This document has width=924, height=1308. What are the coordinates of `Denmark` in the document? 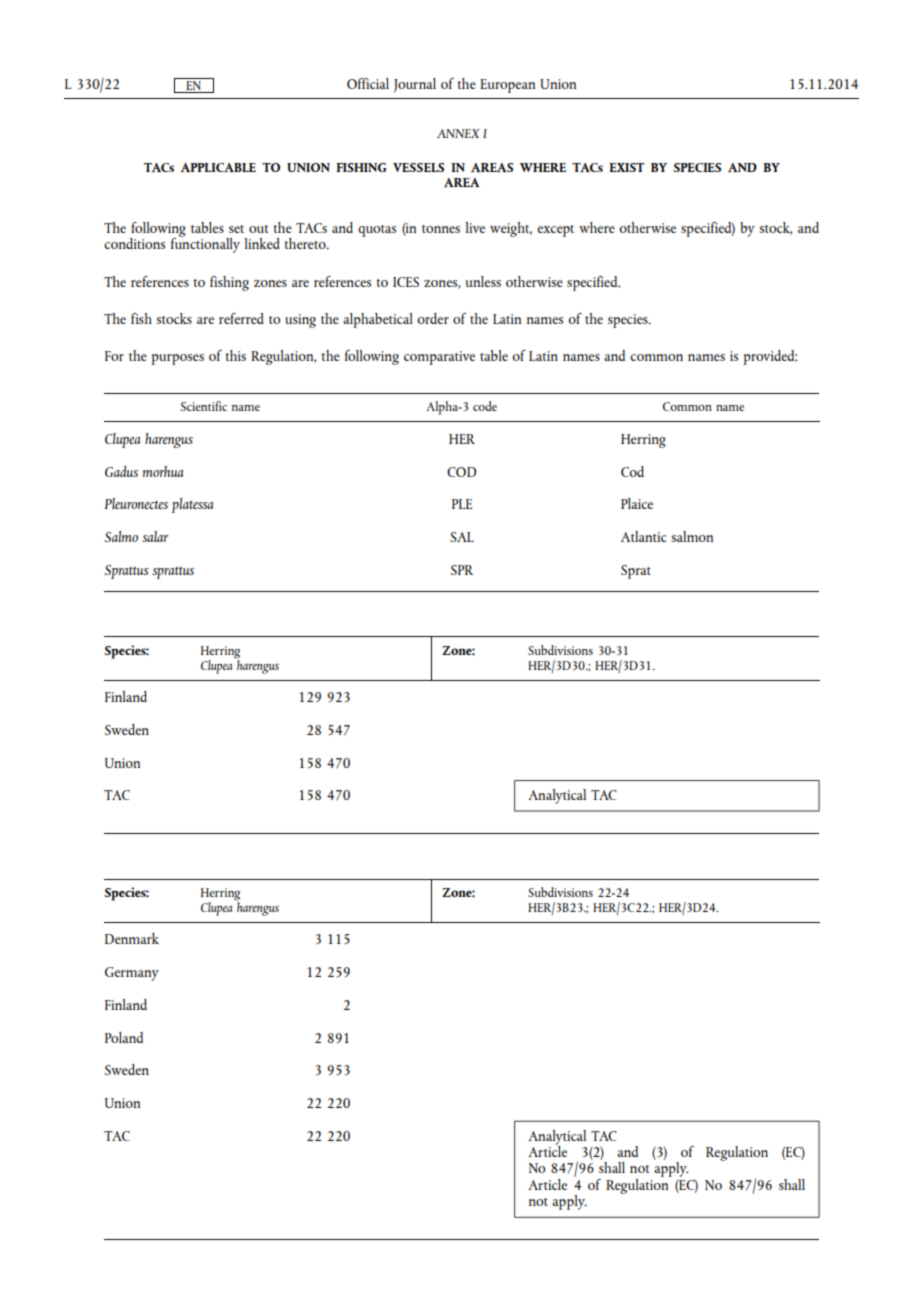 It's located at (132, 938).
